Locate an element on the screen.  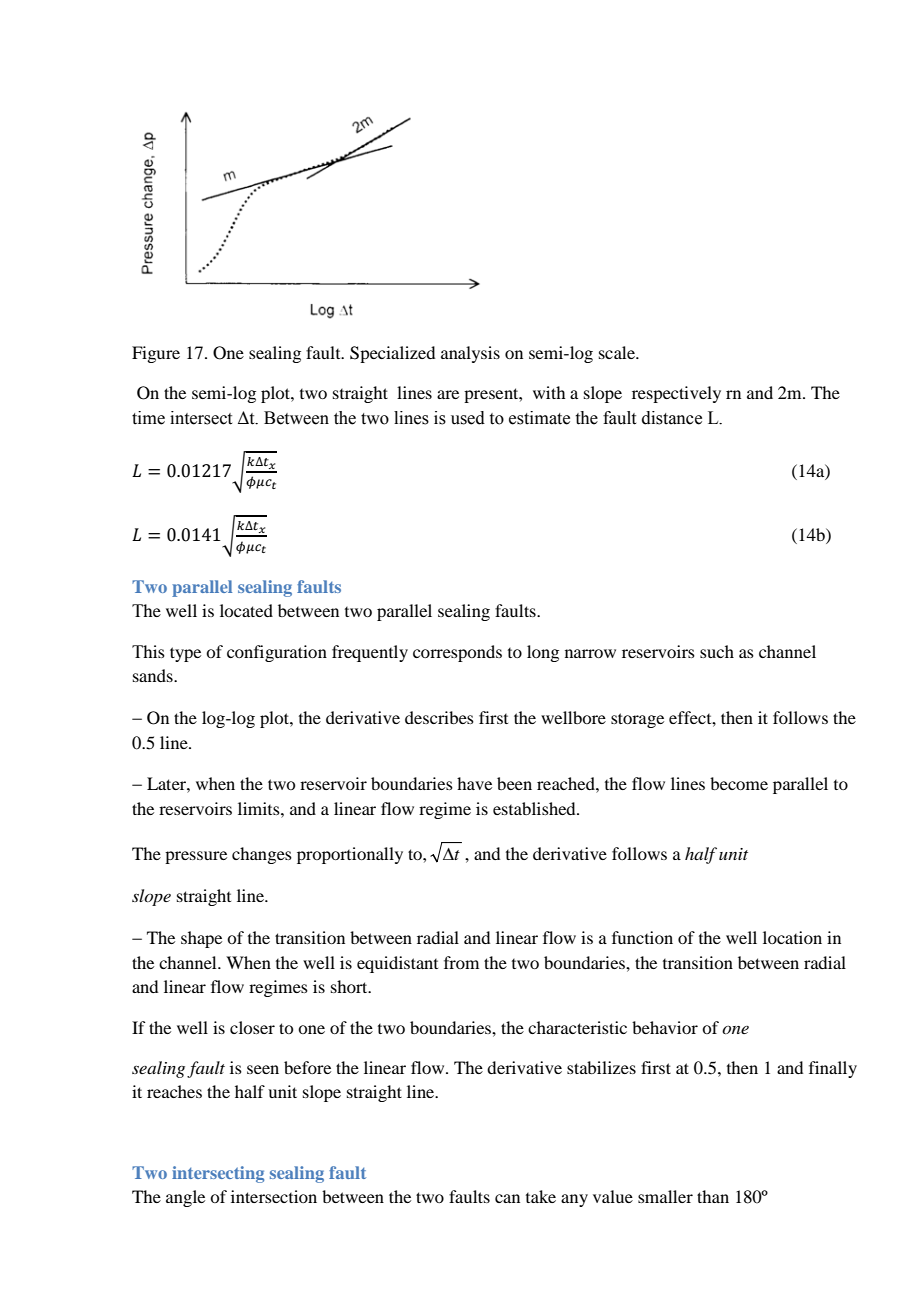
angle is located at coordinates (185, 1198).
